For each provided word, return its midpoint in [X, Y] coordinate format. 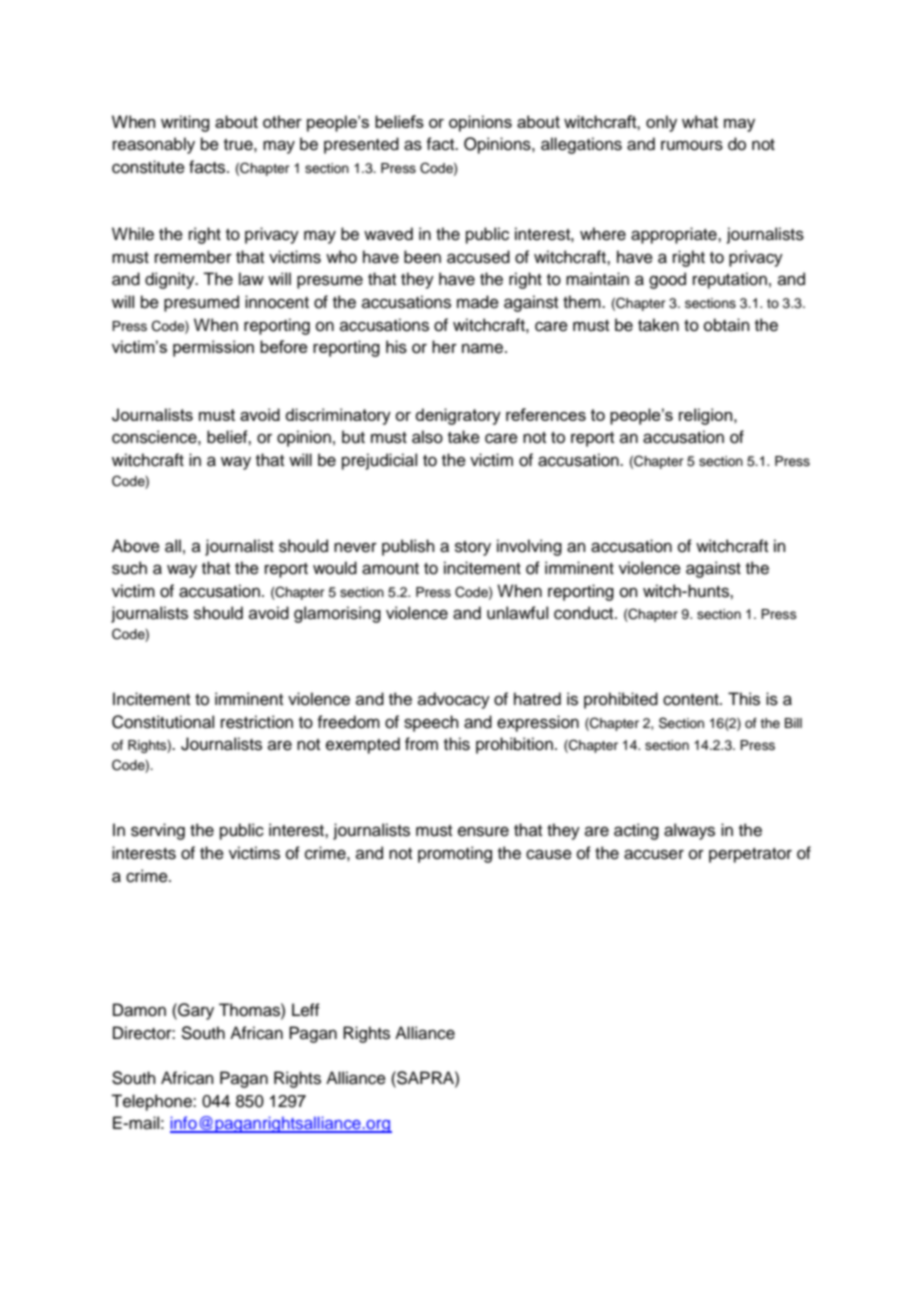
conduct [585, 613]
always [689, 831]
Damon [139, 1010]
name [484, 348]
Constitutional [163, 722]
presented [361, 145]
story [473, 548]
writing [185, 123]
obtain [727, 325]
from [421, 744]
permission [213, 348]
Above [136, 546]
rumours [692, 145]
